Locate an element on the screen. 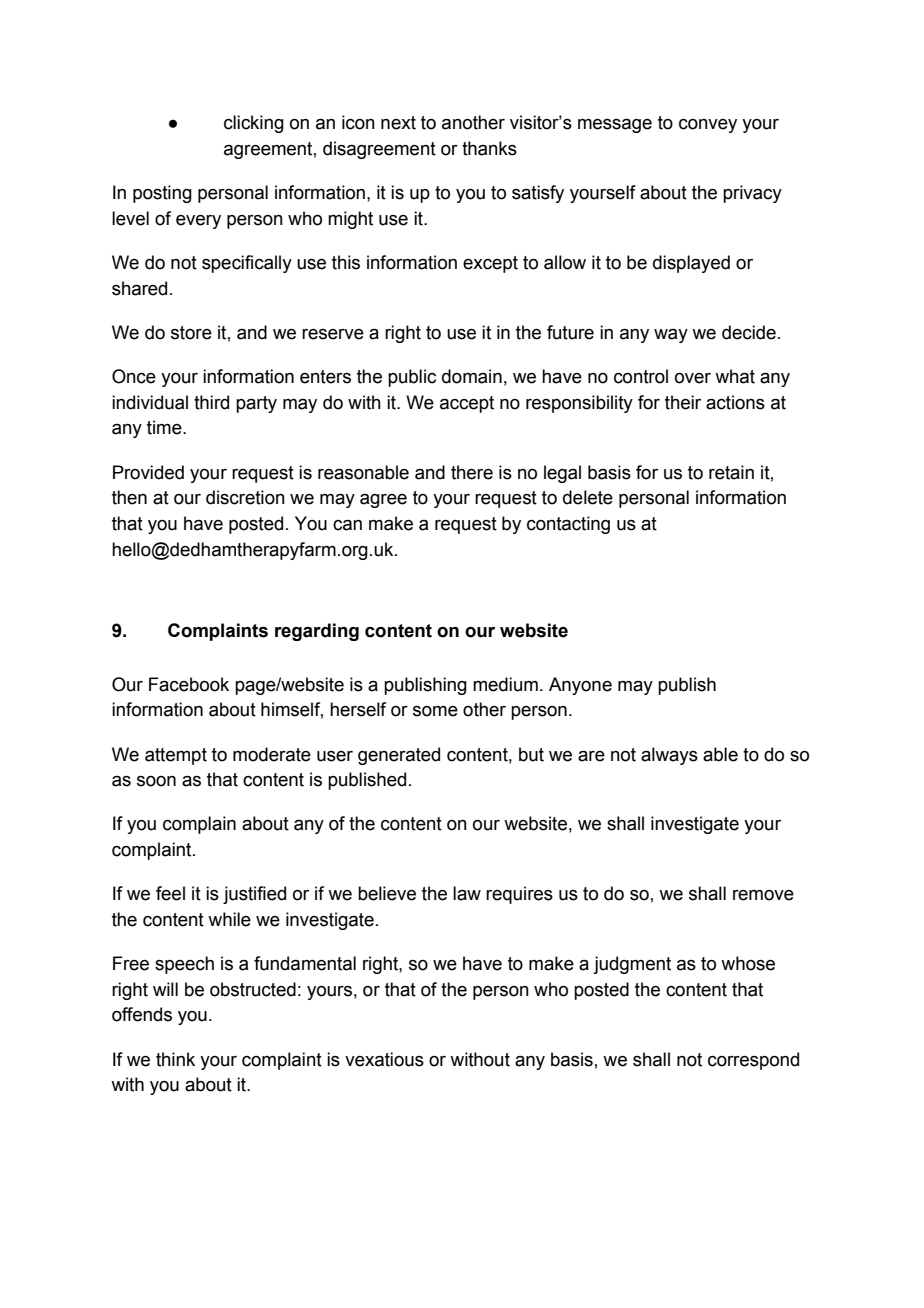 The height and width of the screenshot is (1308, 924). thanks is located at coordinates (489, 148).
